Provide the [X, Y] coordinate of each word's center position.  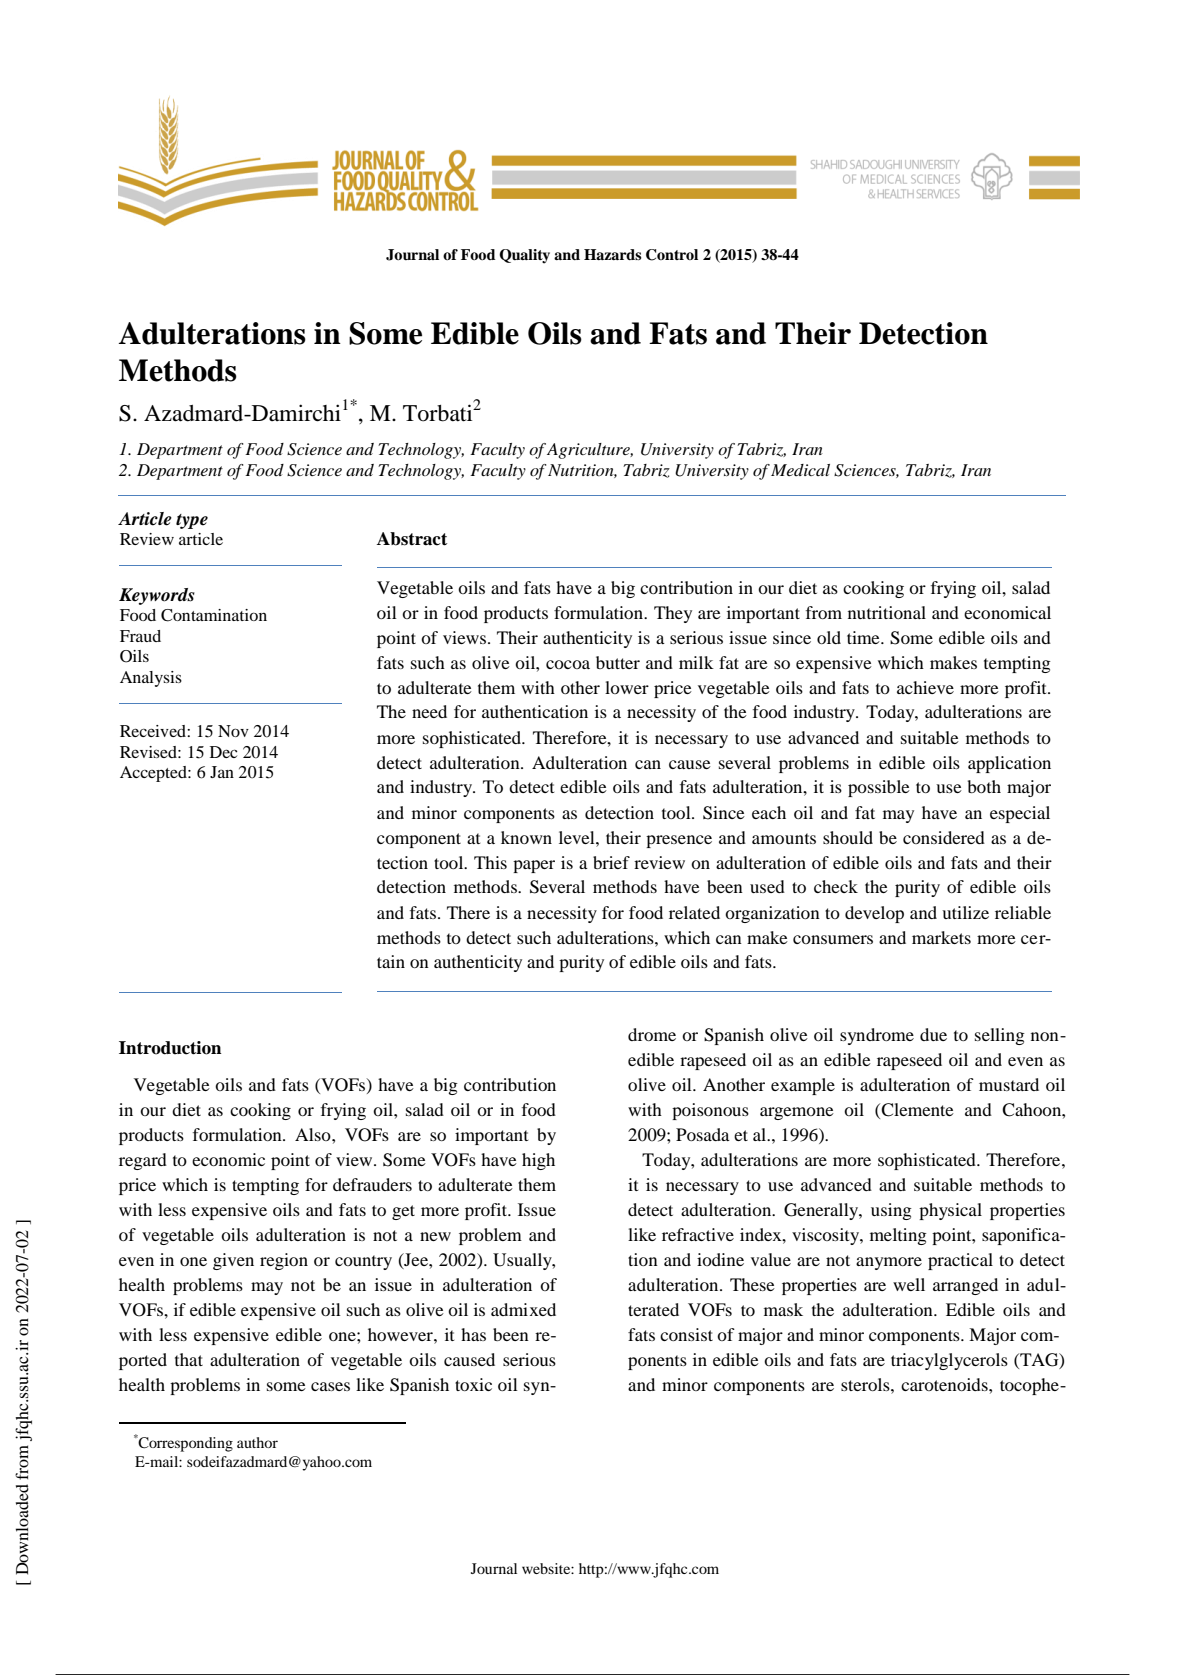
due [933, 1034]
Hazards [612, 254]
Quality [524, 256]
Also [314, 1134]
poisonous [710, 1111]
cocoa [568, 664]
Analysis [151, 679]
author [257, 1442]
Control [672, 255]
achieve [925, 687]
